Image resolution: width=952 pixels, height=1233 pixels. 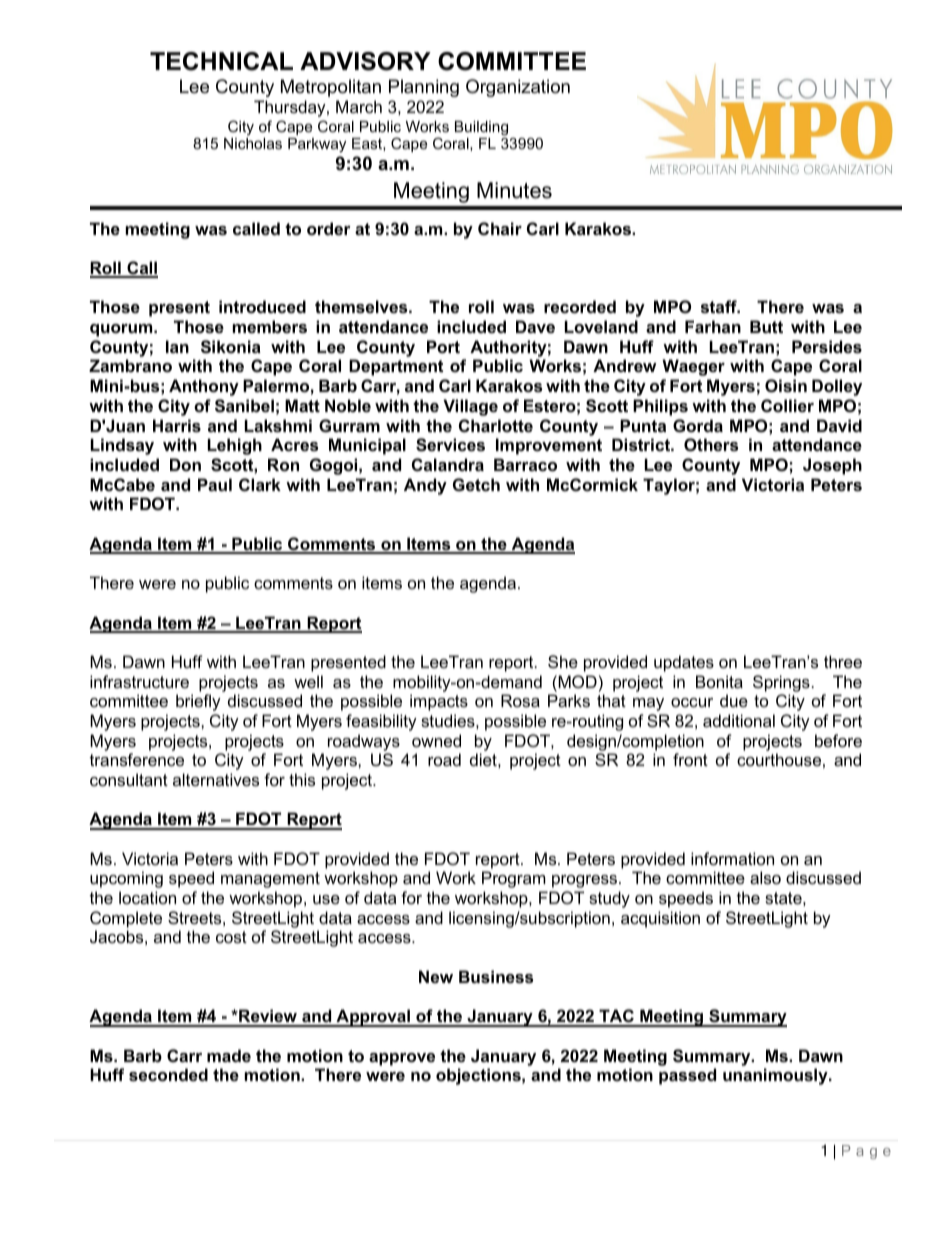 What do you see at coordinates (563, 661) in the screenshot?
I see `She` at bounding box center [563, 661].
